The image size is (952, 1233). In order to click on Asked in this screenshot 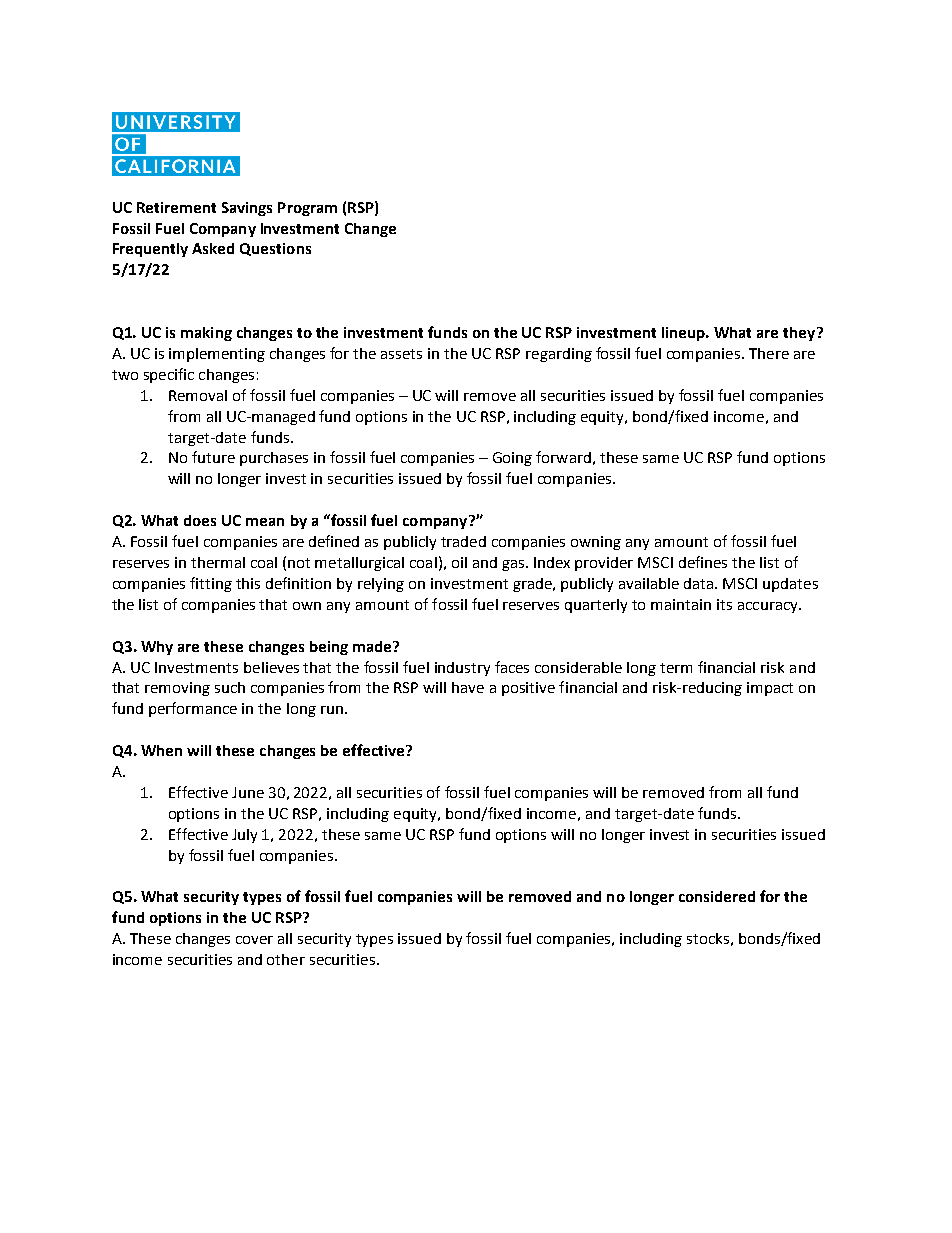, I will do `click(213, 248)`.
